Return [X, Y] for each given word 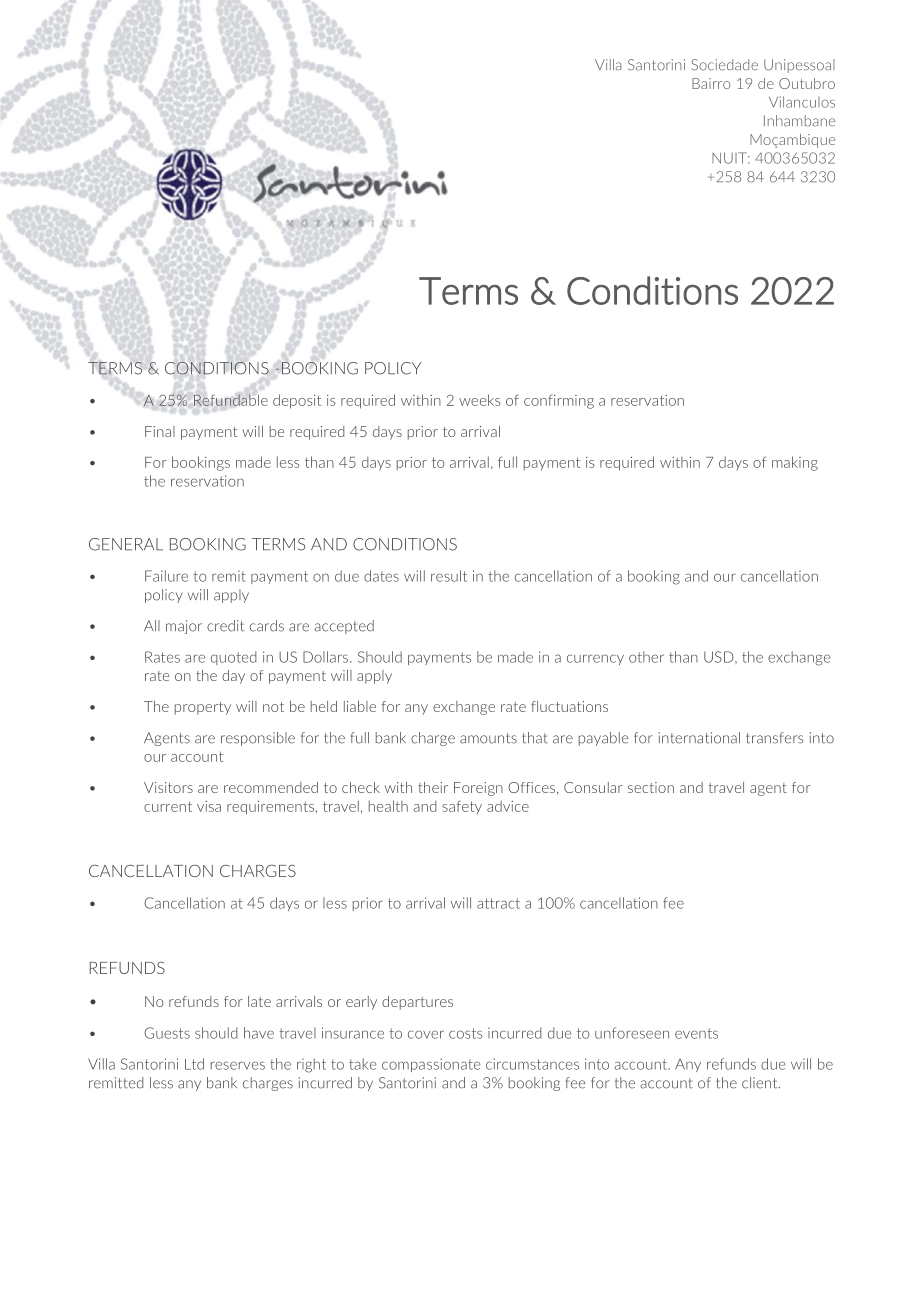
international [699, 738]
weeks [480, 400]
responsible [258, 739]
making [795, 463]
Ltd [194, 1064]
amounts [488, 738]
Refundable [231, 400]
